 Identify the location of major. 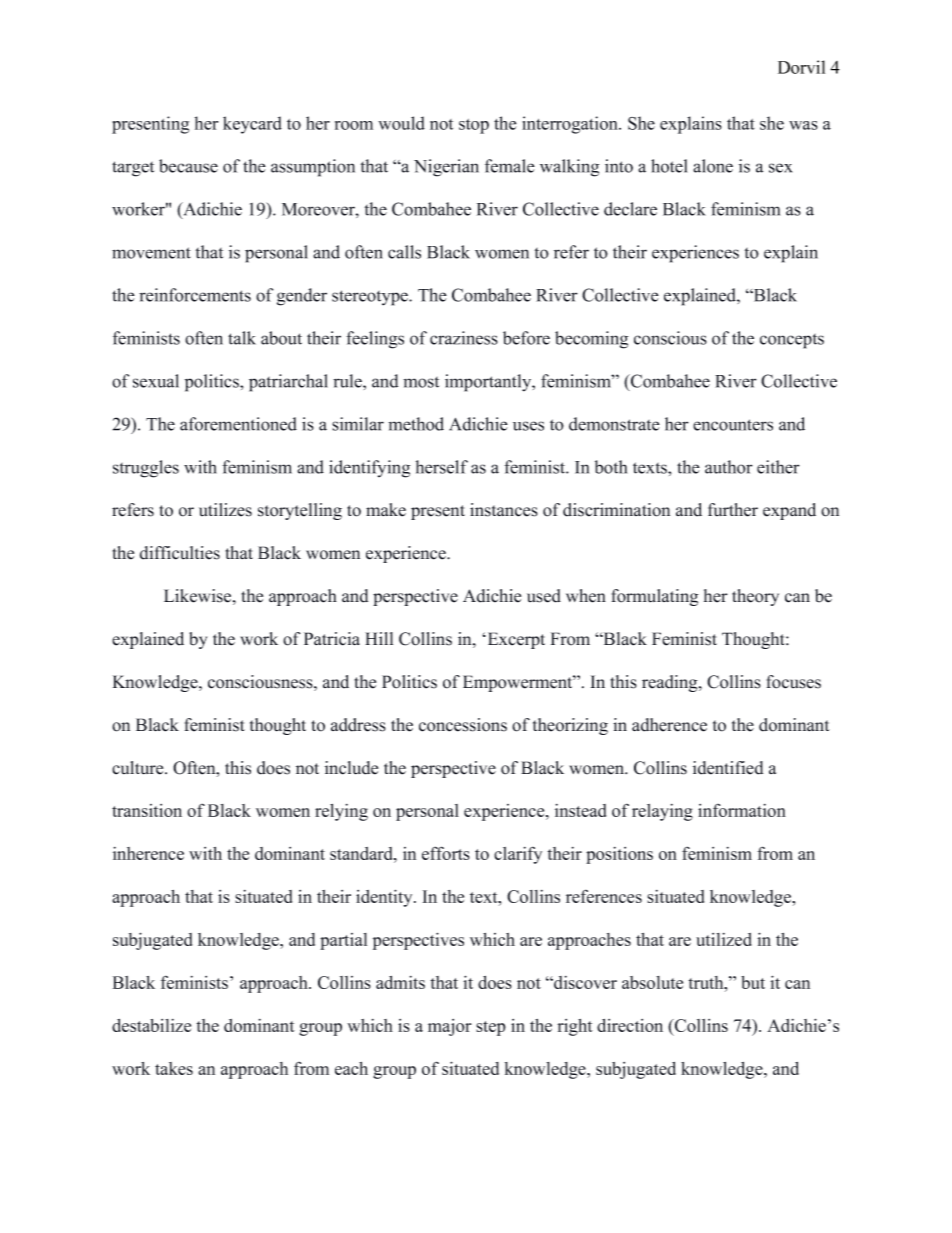
(449, 1027).
